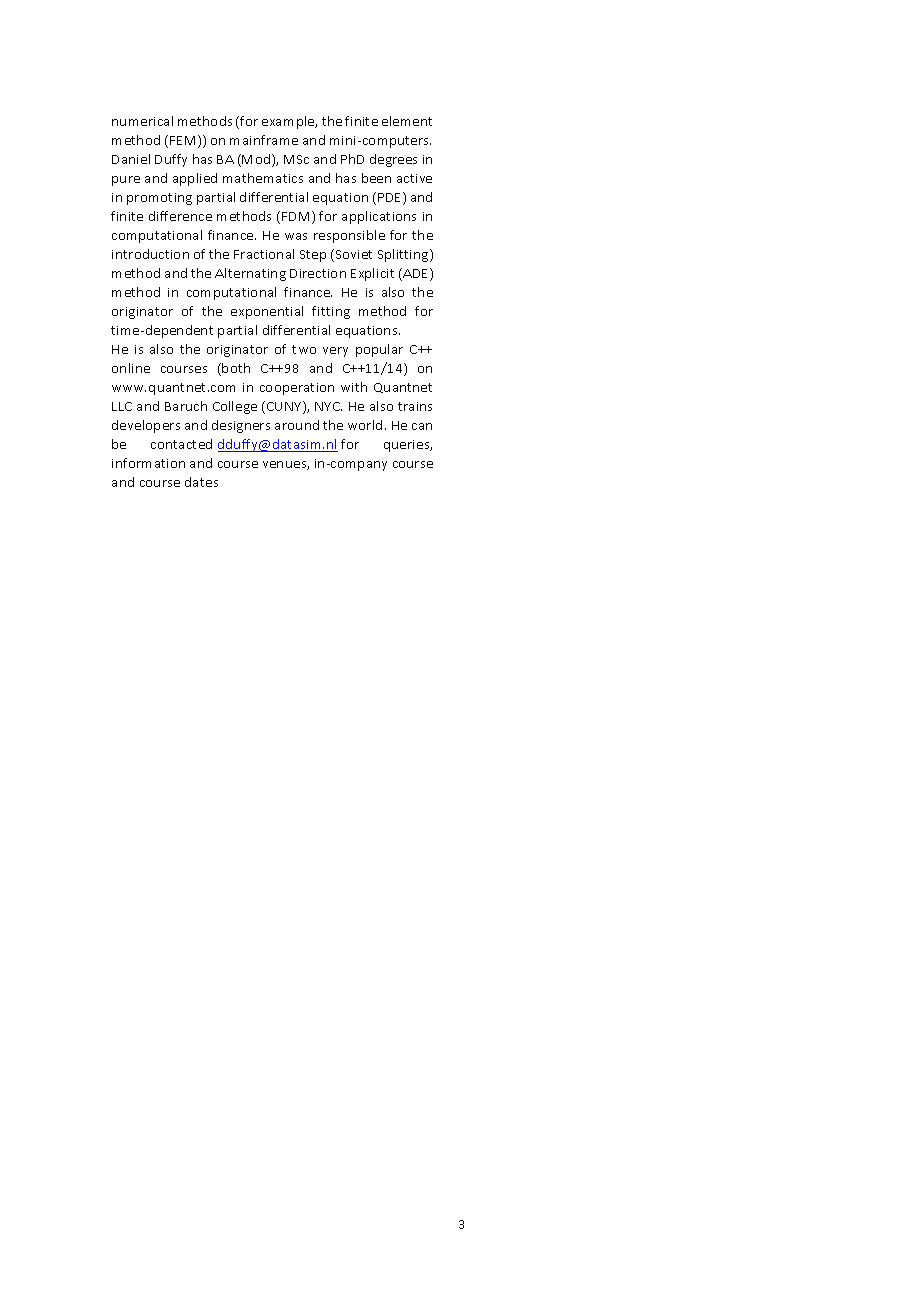  Describe the element at coordinates (142, 121) in the screenshot. I see `numerical` at that location.
